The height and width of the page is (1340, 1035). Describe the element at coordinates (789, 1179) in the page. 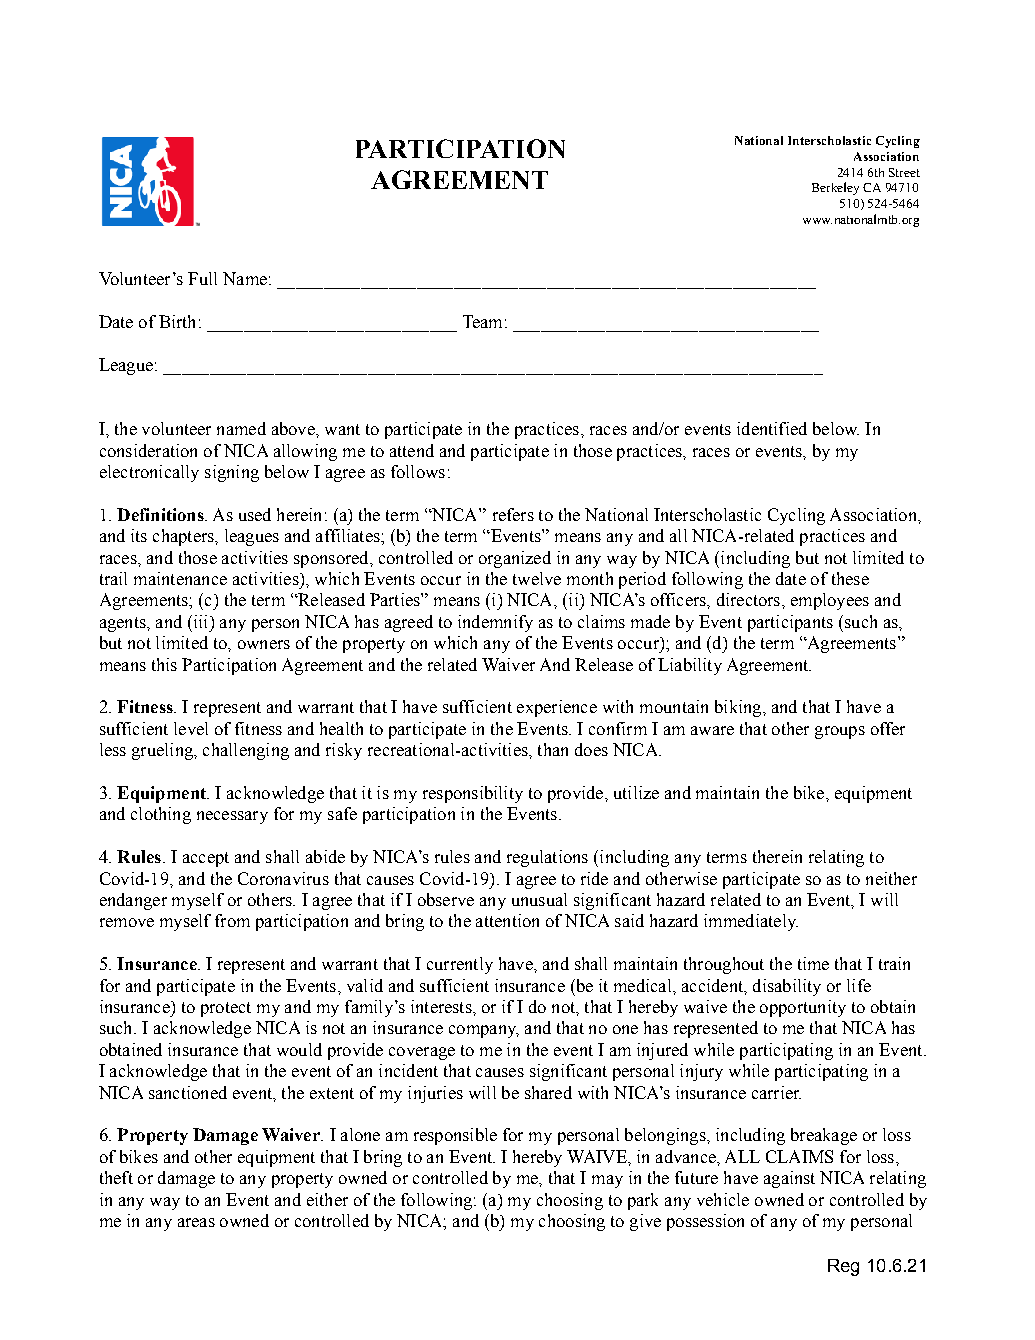

I see `against` at that location.
